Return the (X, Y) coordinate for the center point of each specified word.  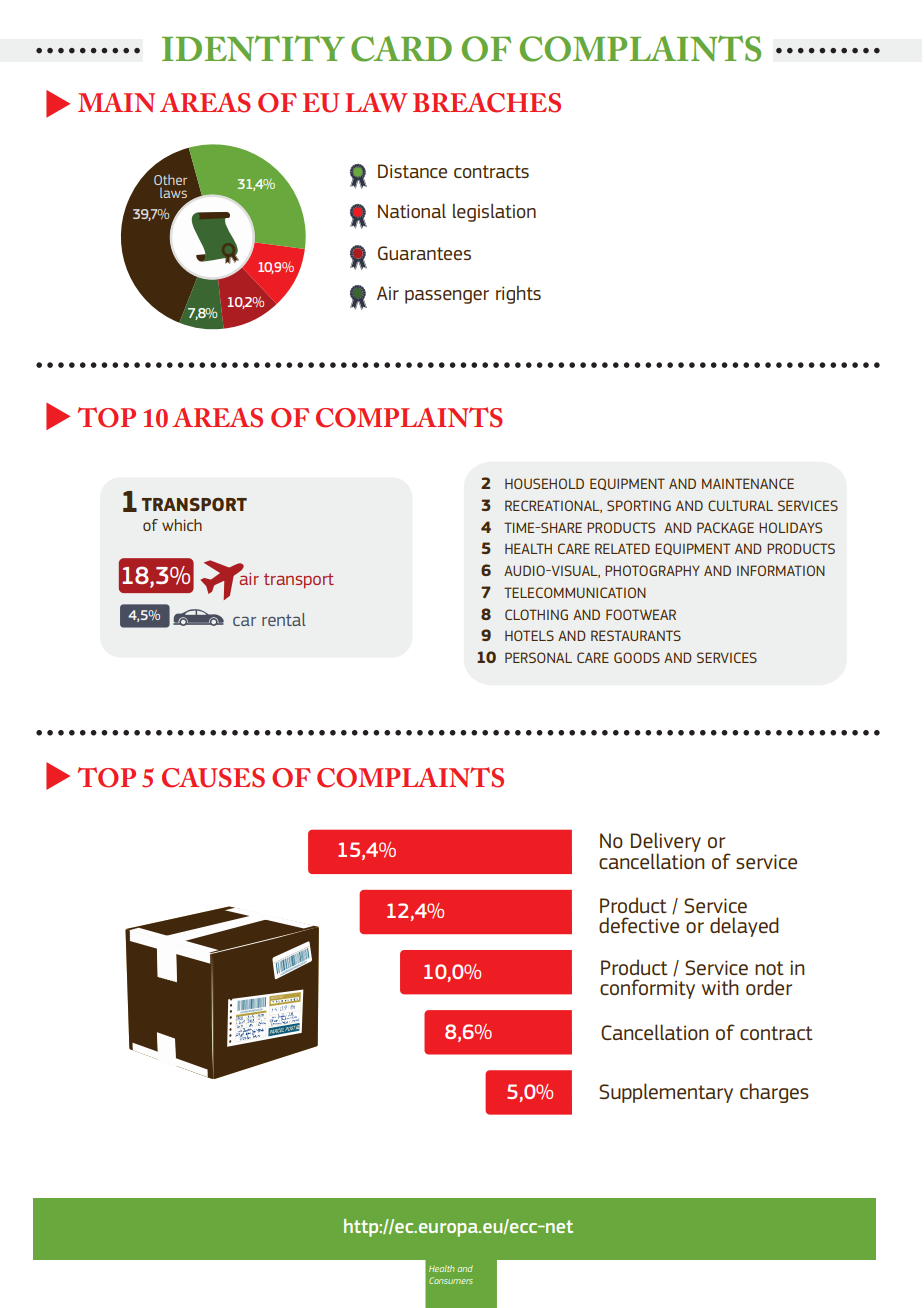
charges (774, 1093)
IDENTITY (253, 48)
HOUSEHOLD (544, 483)
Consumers (451, 1280)
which (182, 525)
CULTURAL (740, 505)
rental (284, 619)
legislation (494, 213)
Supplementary (666, 1093)
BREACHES (487, 102)
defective (639, 925)
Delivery (666, 843)
